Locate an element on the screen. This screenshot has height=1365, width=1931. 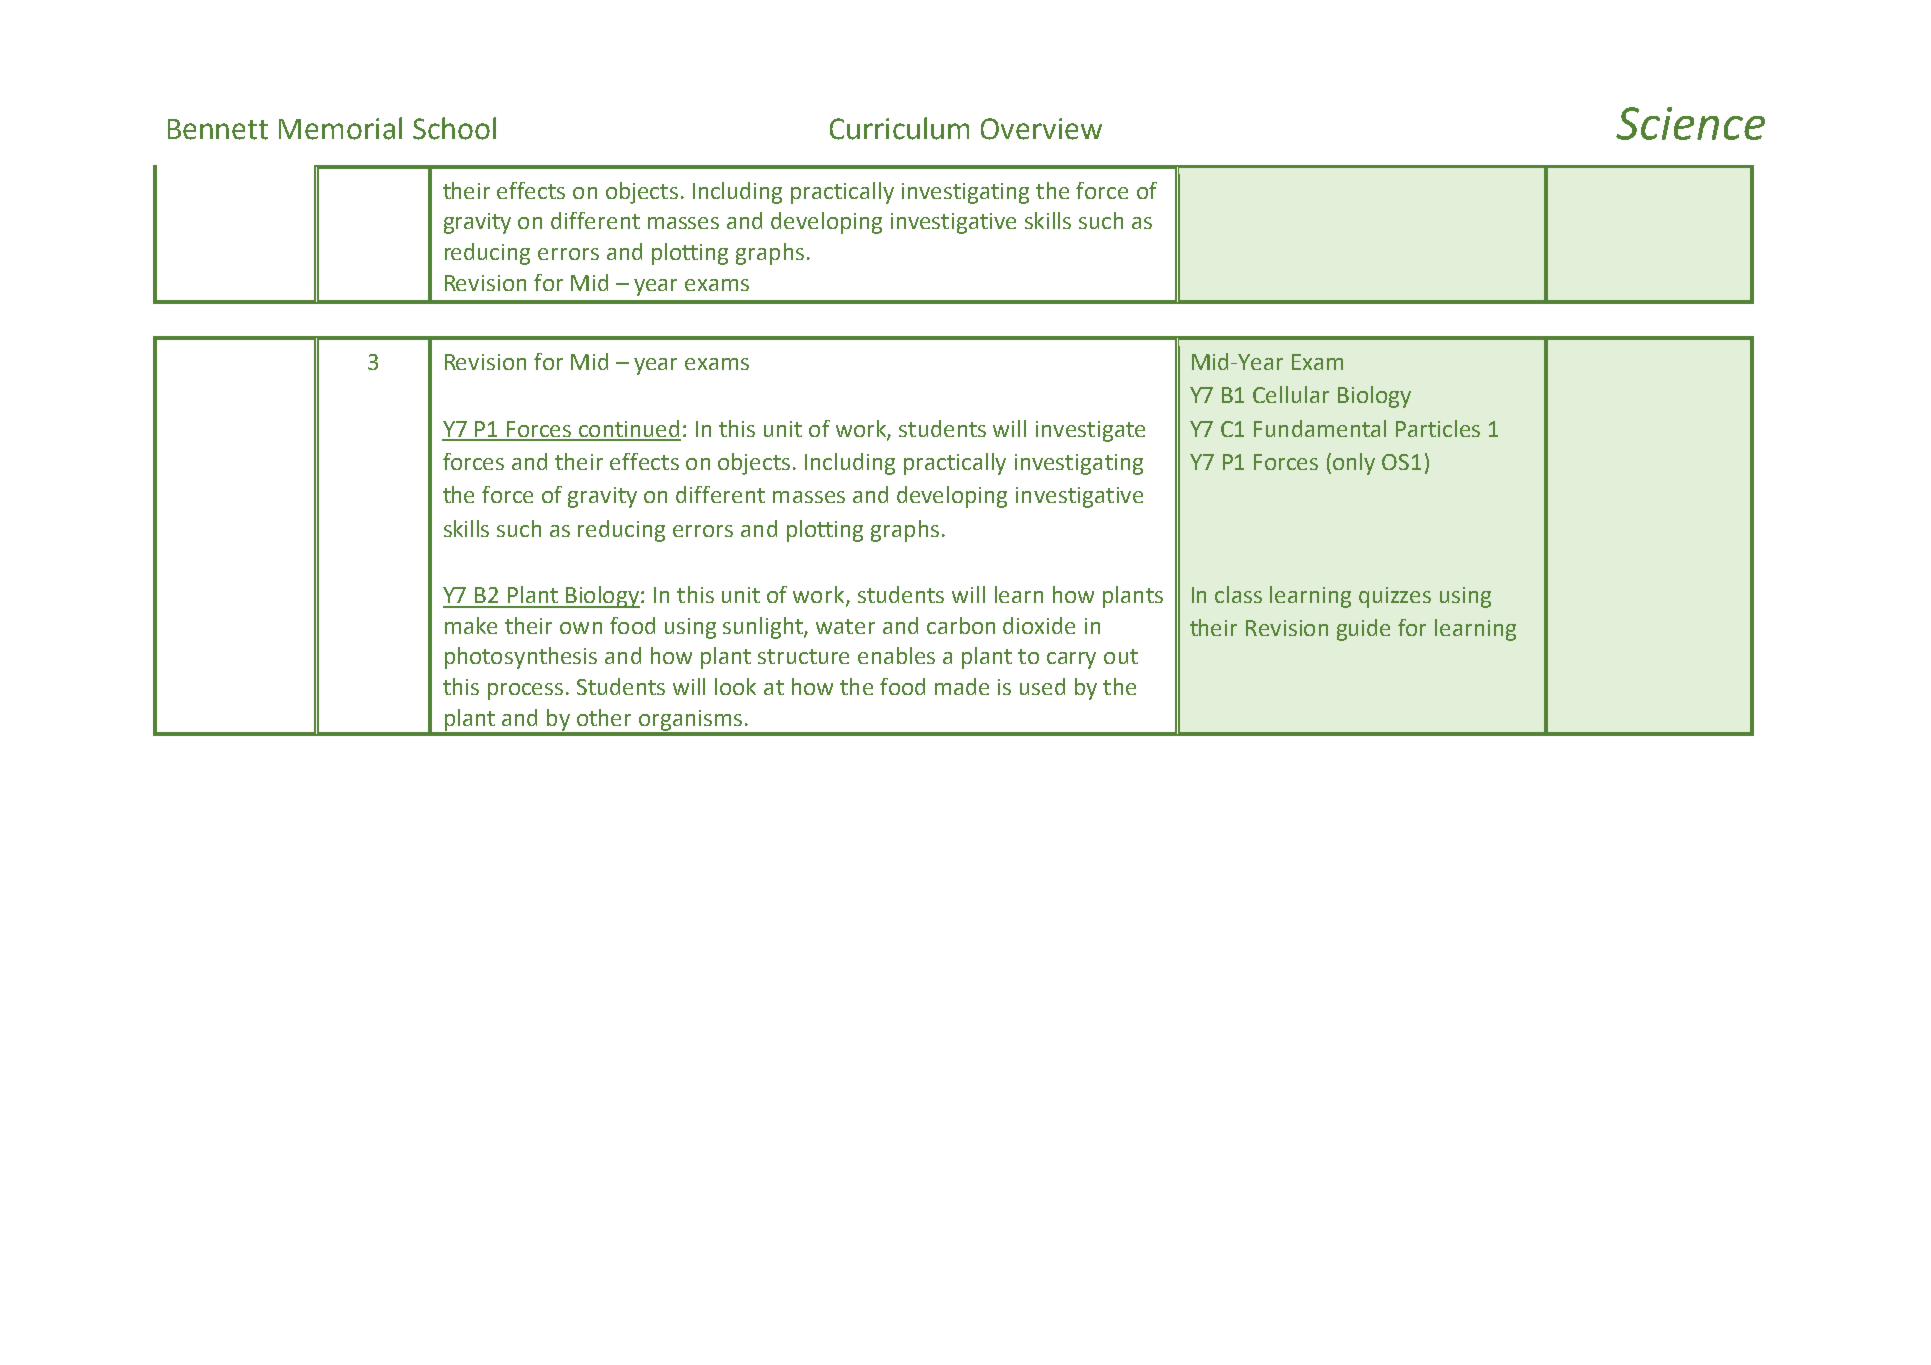
Curriculum is located at coordinates (899, 128).
